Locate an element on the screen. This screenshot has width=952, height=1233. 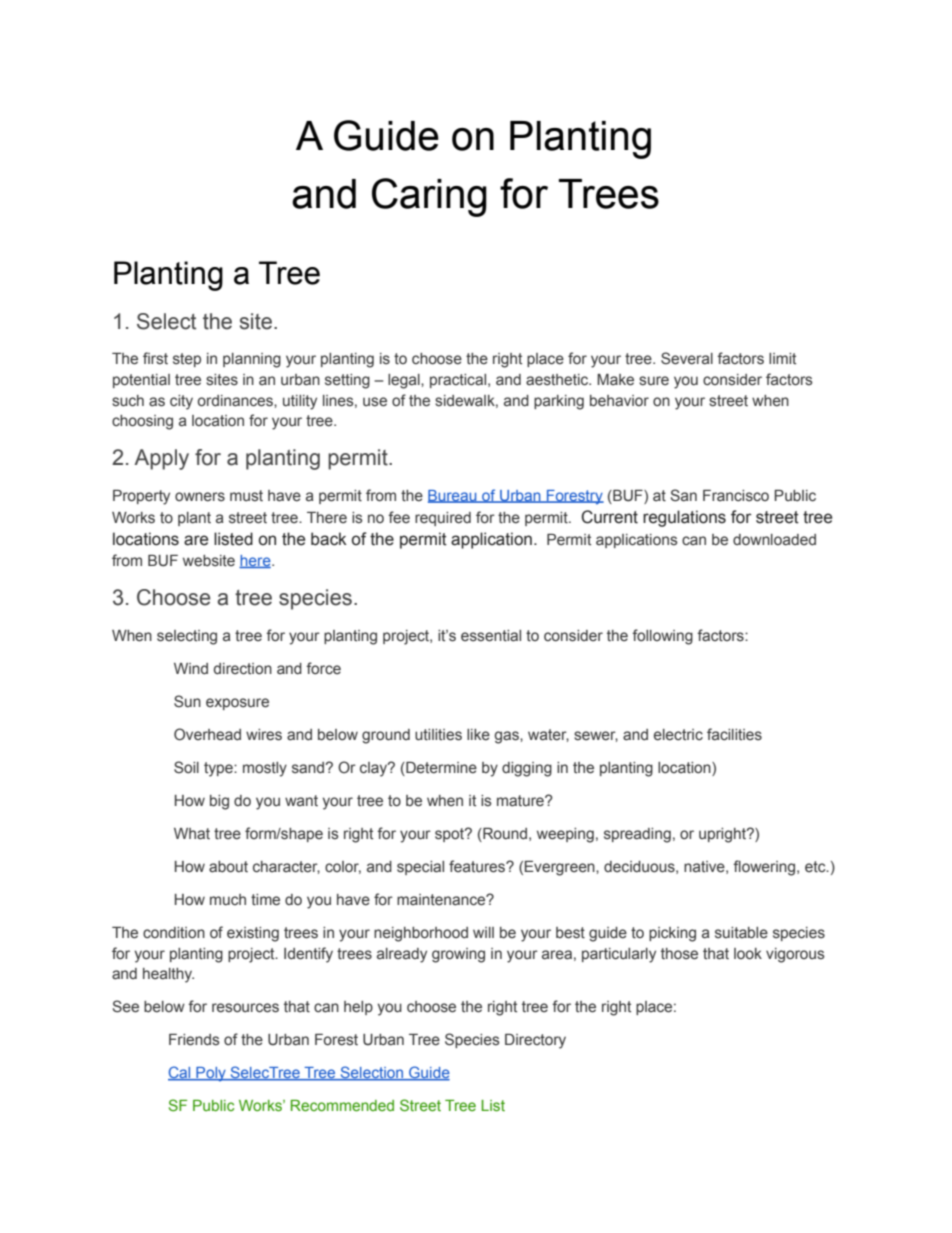
Caring is located at coordinates (429, 197).
